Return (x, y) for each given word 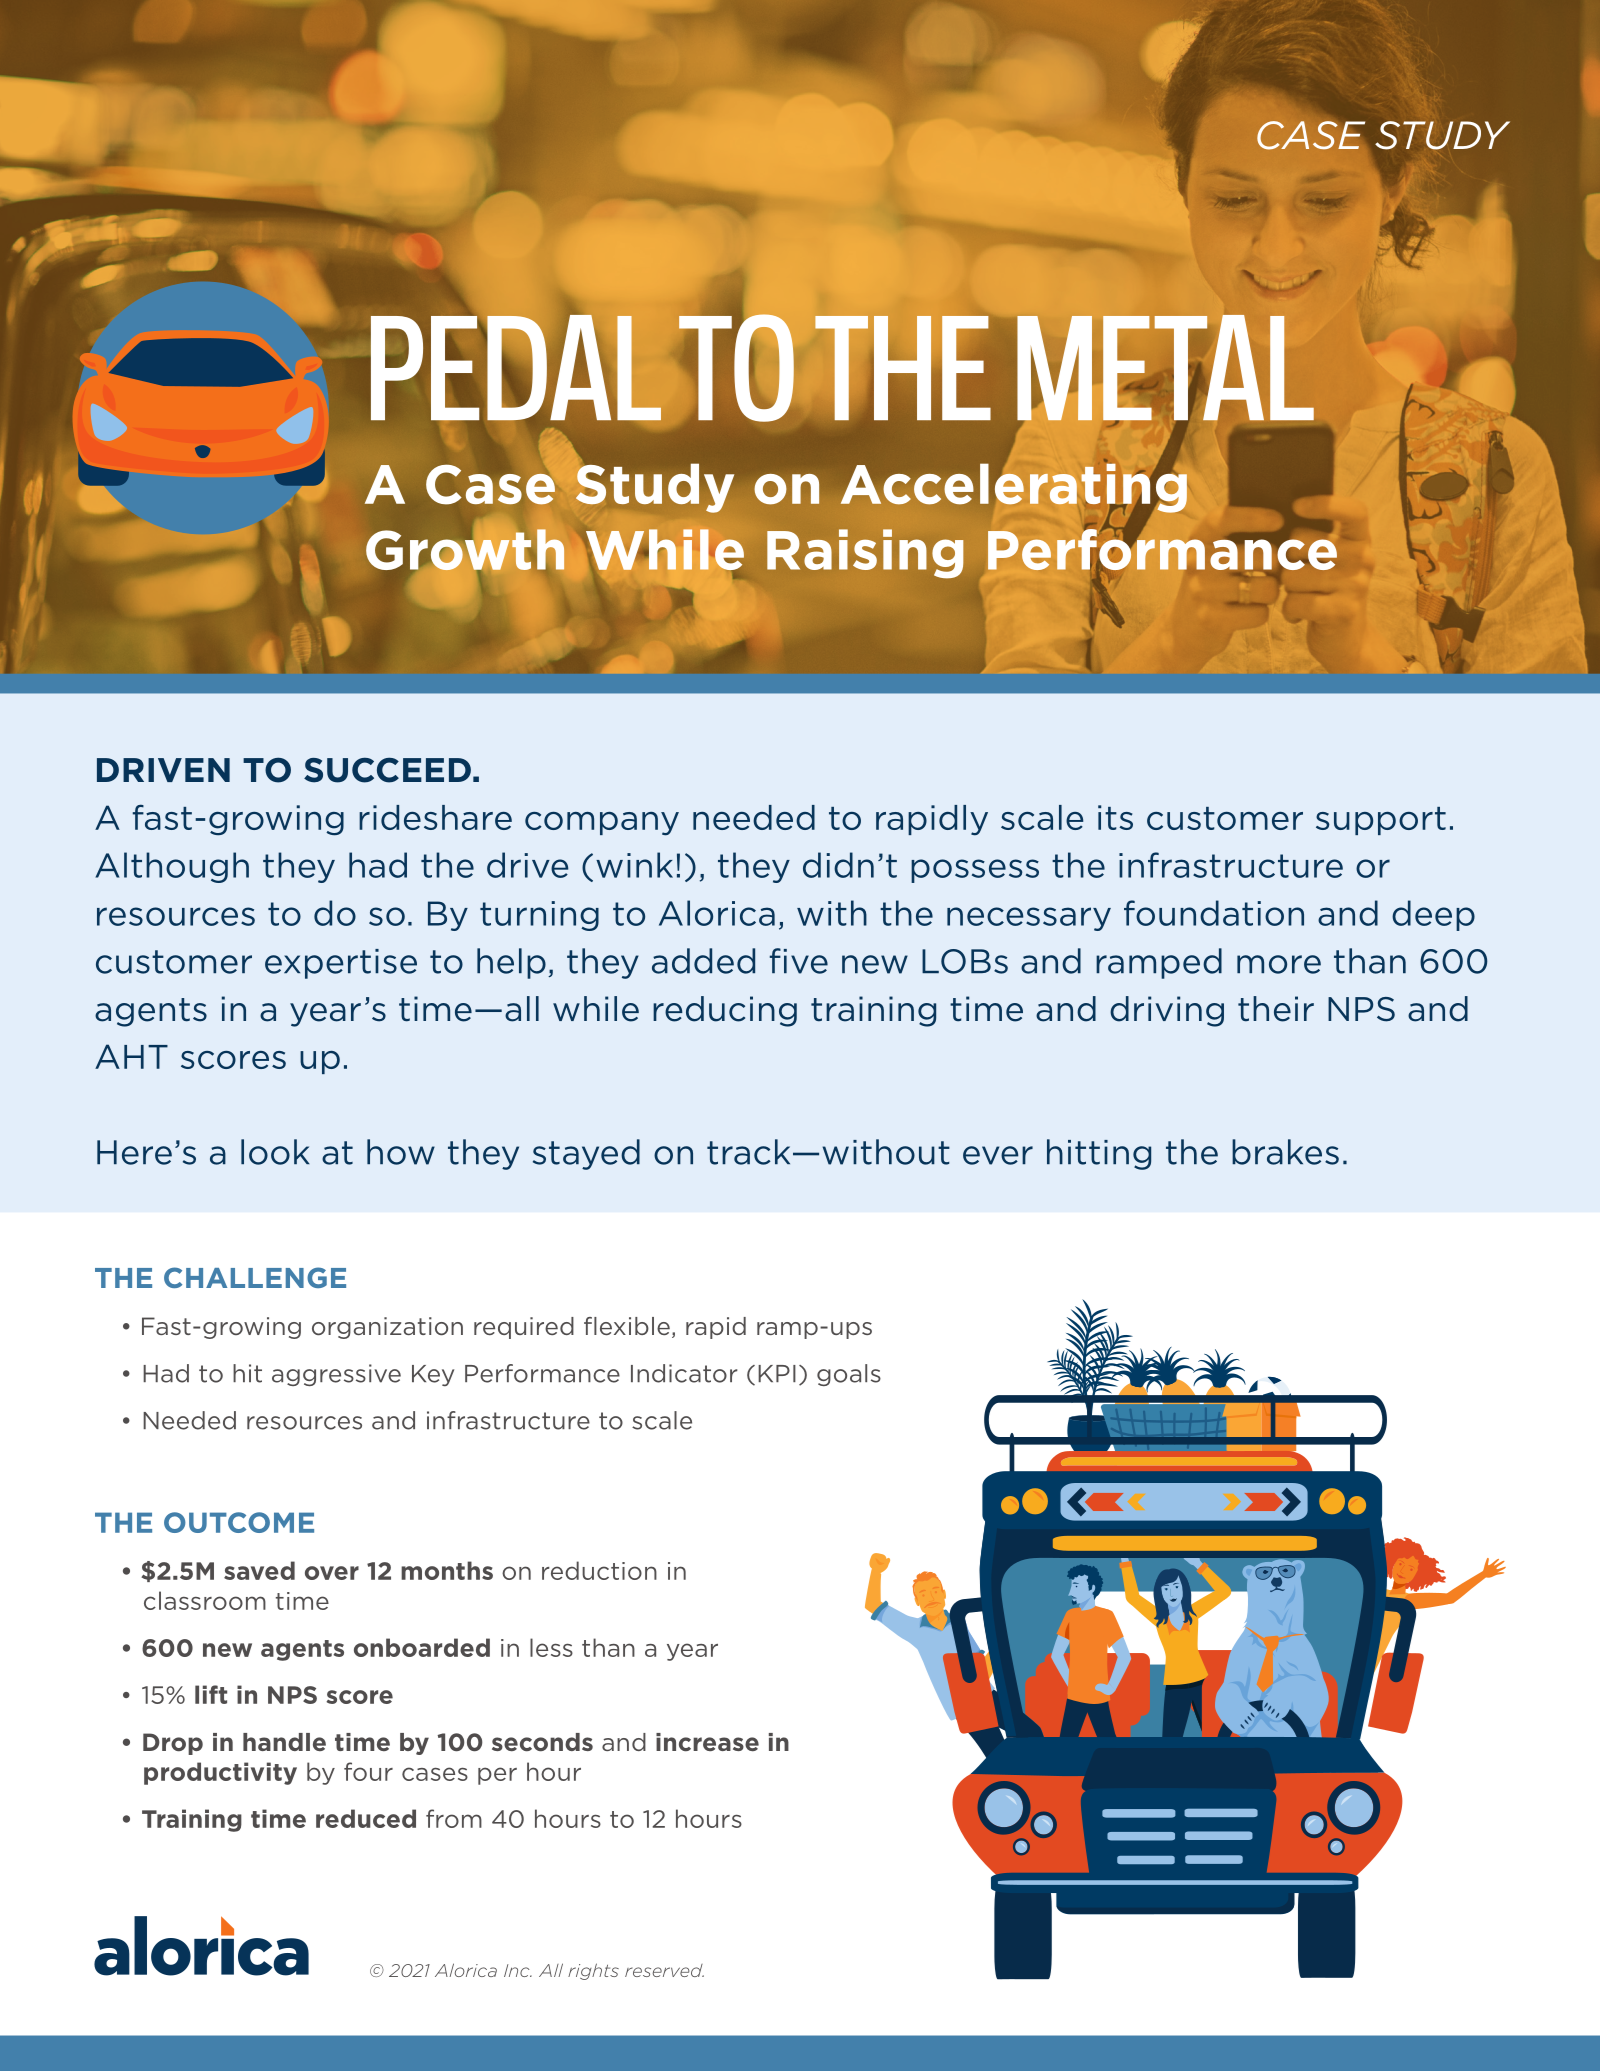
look (275, 1152)
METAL (1165, 369)
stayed (586, 1154)
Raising (865, 553)
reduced (366, 1818)
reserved (664, 1970)
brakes (1285, 1152)
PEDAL (516, 366)
